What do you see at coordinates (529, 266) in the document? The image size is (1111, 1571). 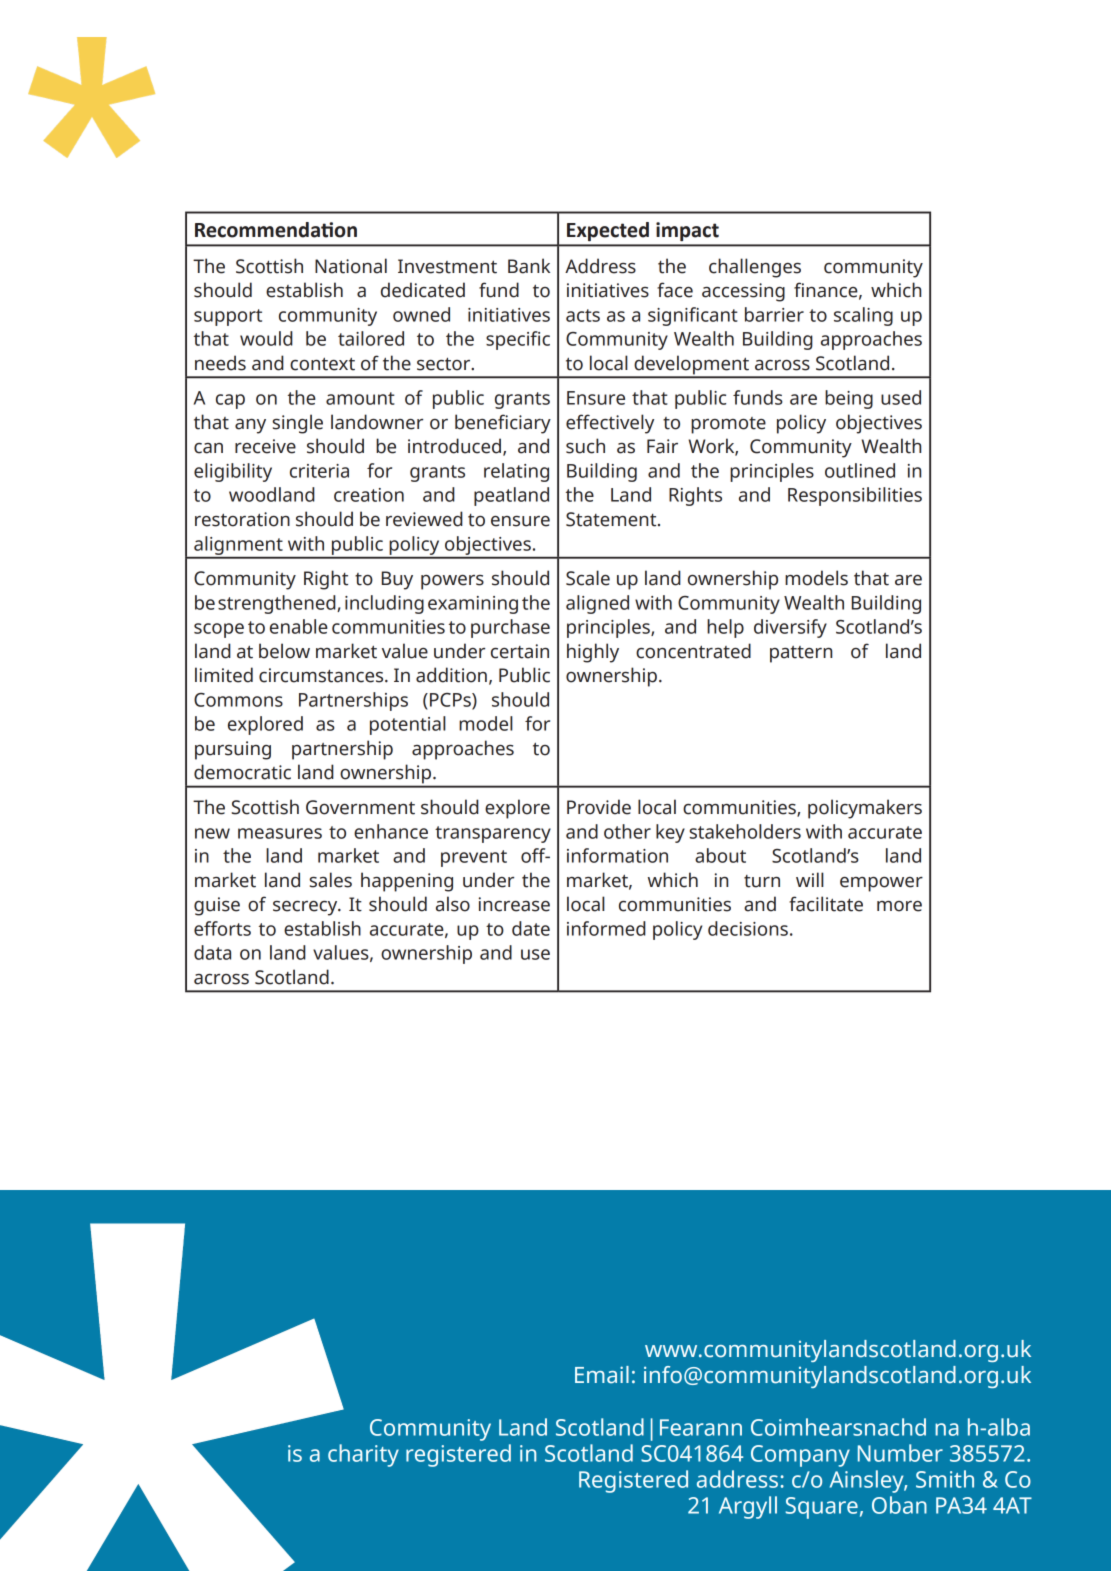 I see `Bank` at bounding box center [529, 266].
